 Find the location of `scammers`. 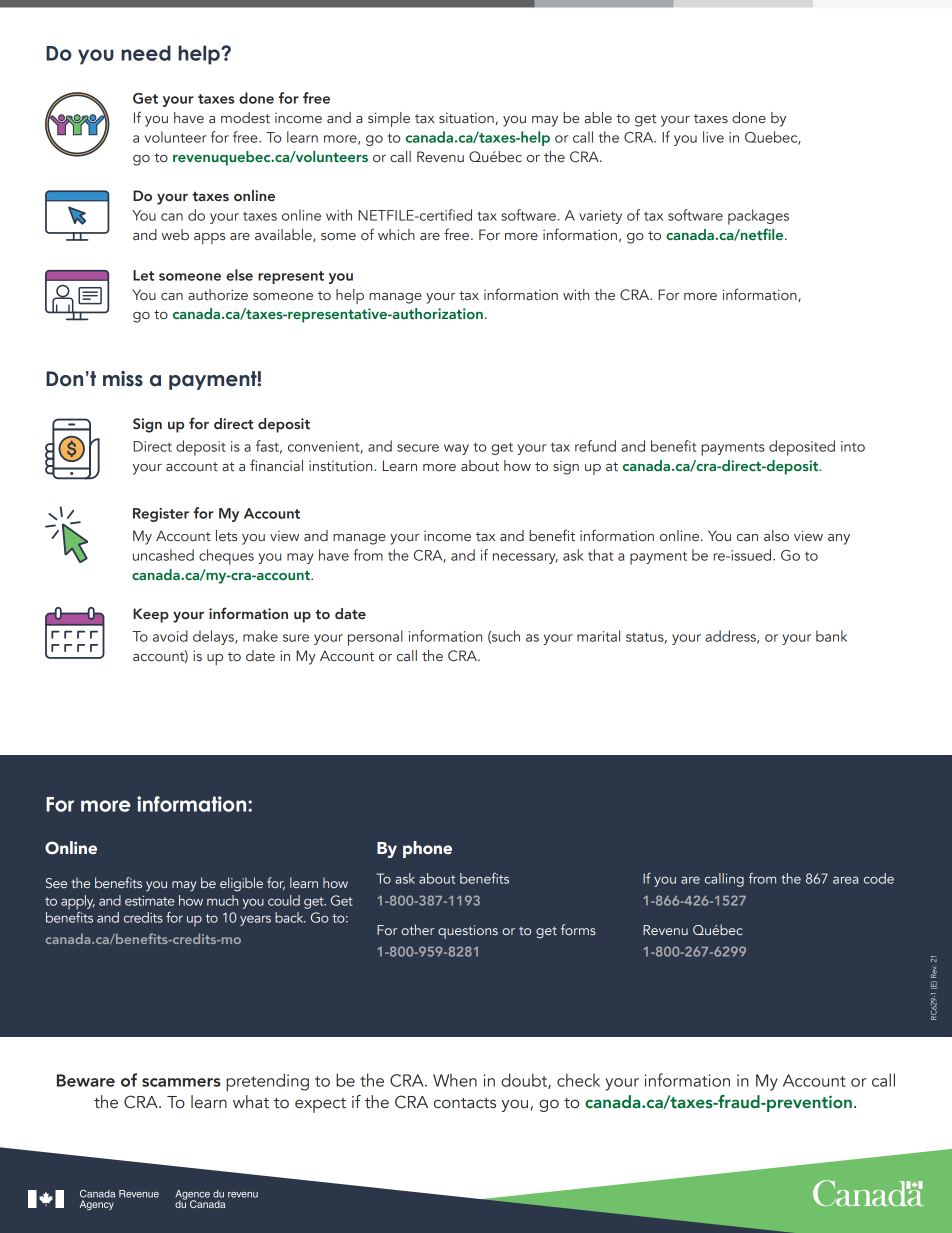

scammers is located at coordinates (181, 1082).
